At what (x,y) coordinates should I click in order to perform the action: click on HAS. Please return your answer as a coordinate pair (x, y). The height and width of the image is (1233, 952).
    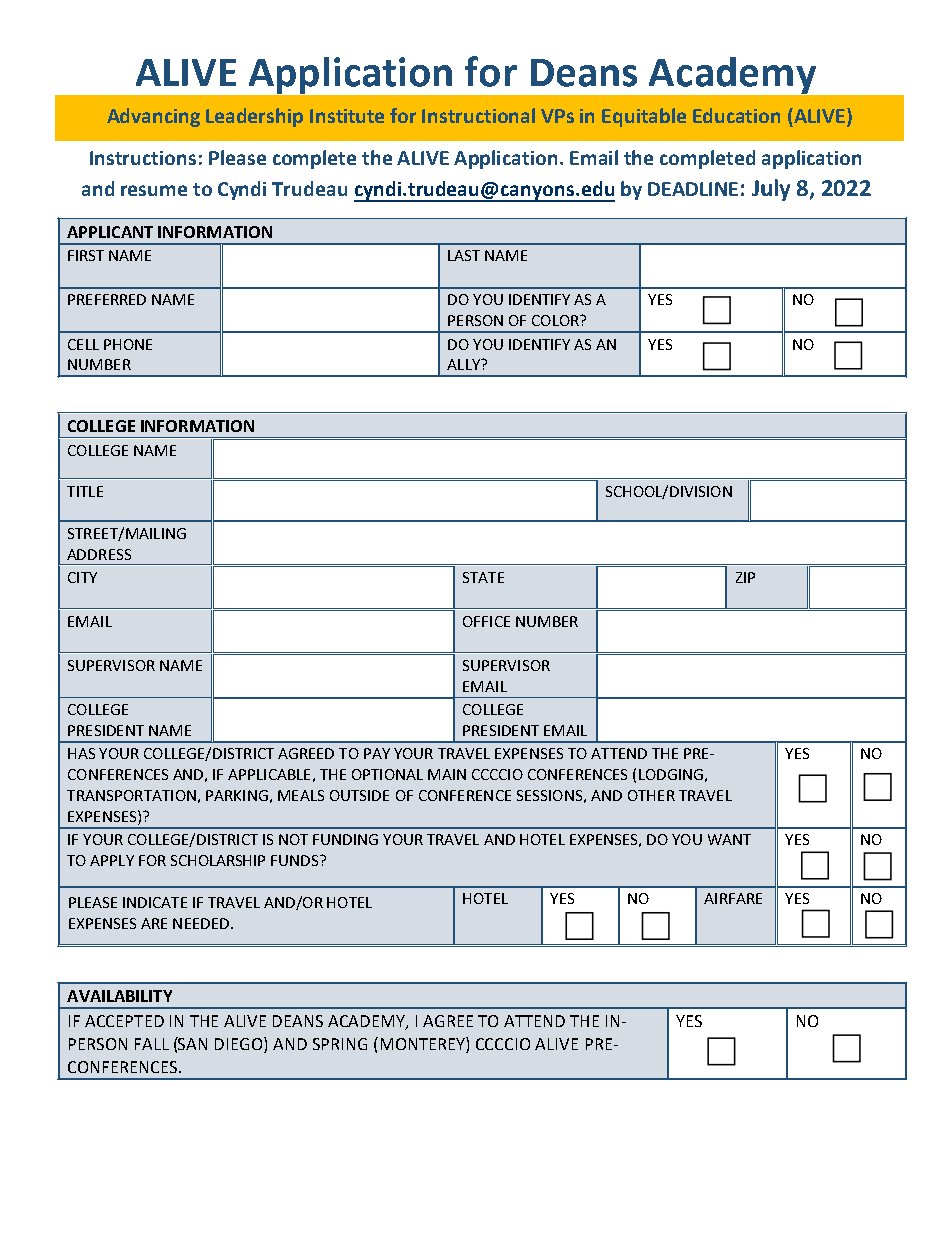
    Looking at the image, I should click on (81, 753).
